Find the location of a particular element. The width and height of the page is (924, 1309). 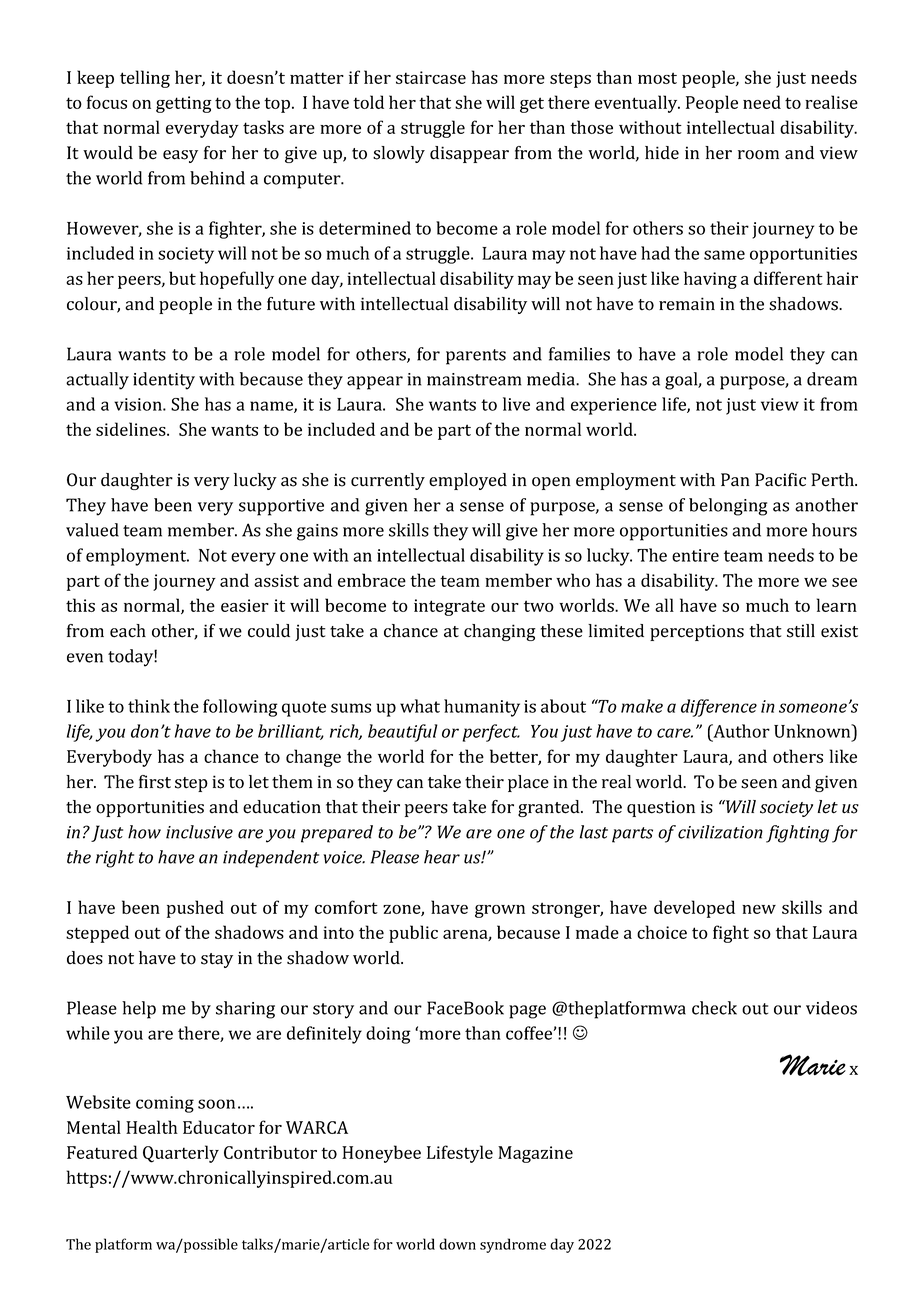

staircase is located at coordinates (431, 77).
